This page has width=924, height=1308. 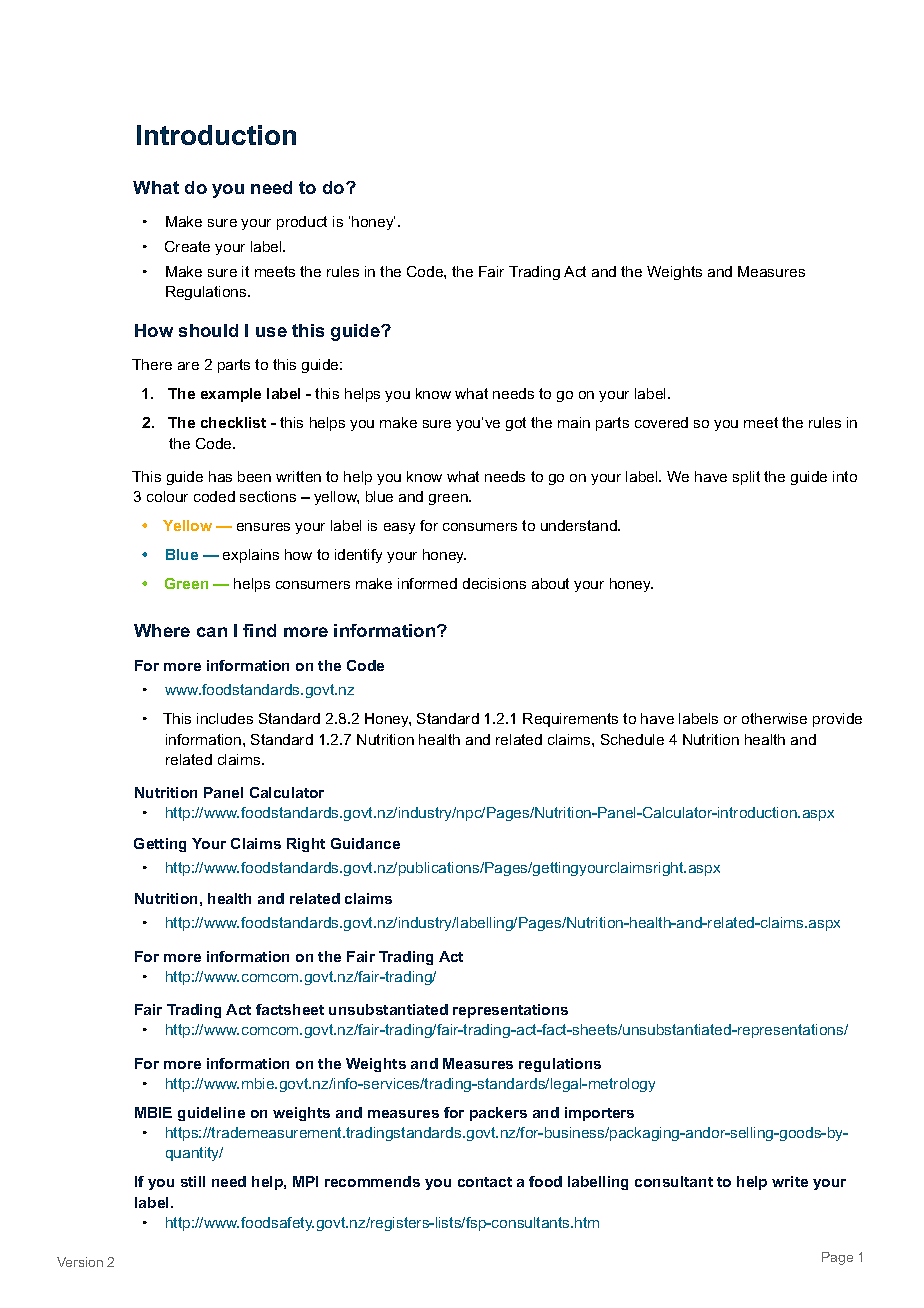 What do you see at coordinates (570, 720) in the page?
I see `Requirements` at bounding box center [570, 720].
